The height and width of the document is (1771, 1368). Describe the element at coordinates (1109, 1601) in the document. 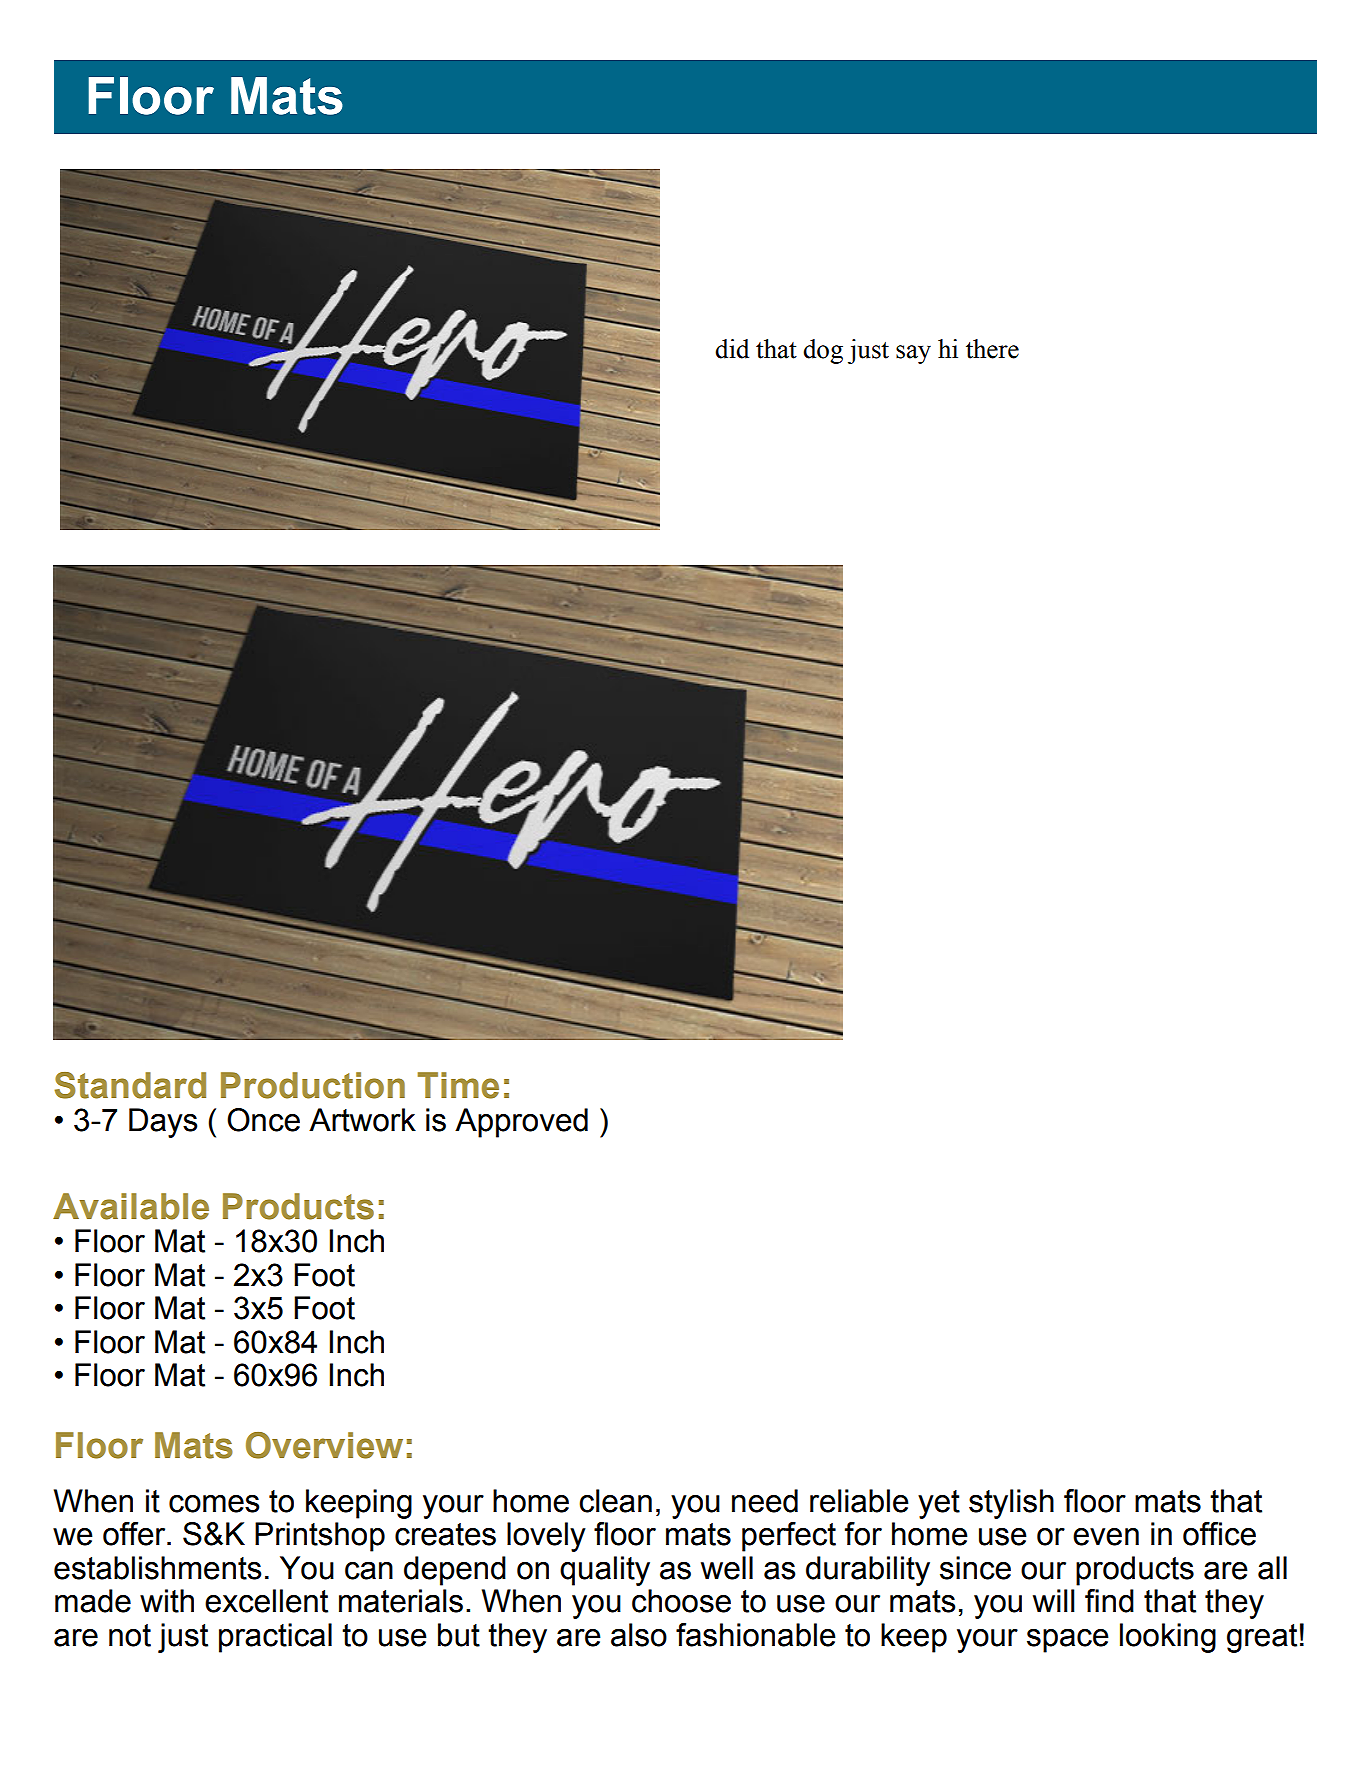

I see `find` at that location.
